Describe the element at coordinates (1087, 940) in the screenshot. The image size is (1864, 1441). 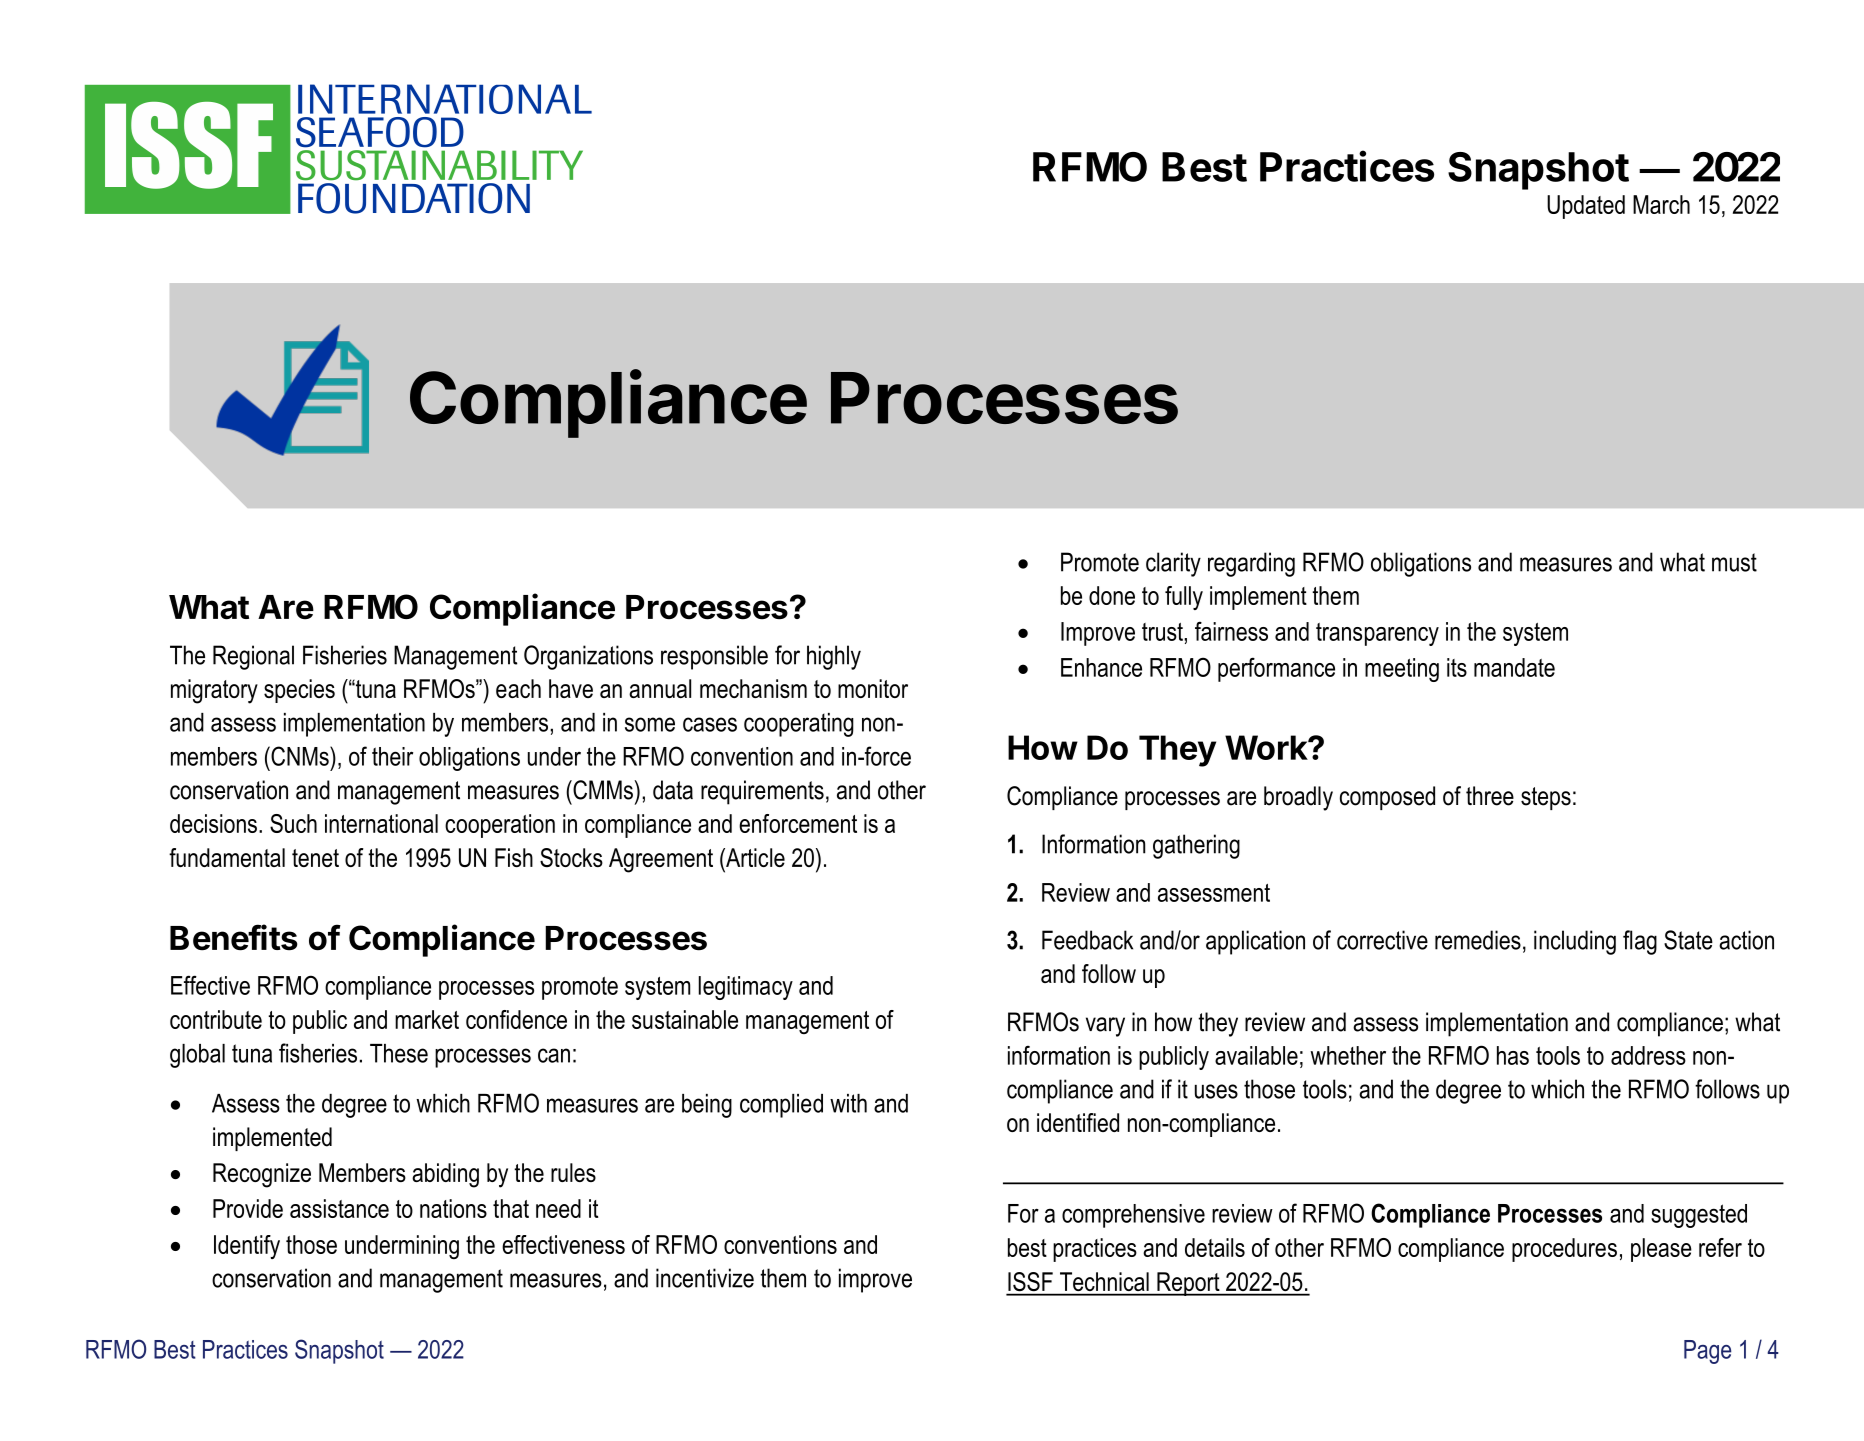
I see `Feedback` at that location.
